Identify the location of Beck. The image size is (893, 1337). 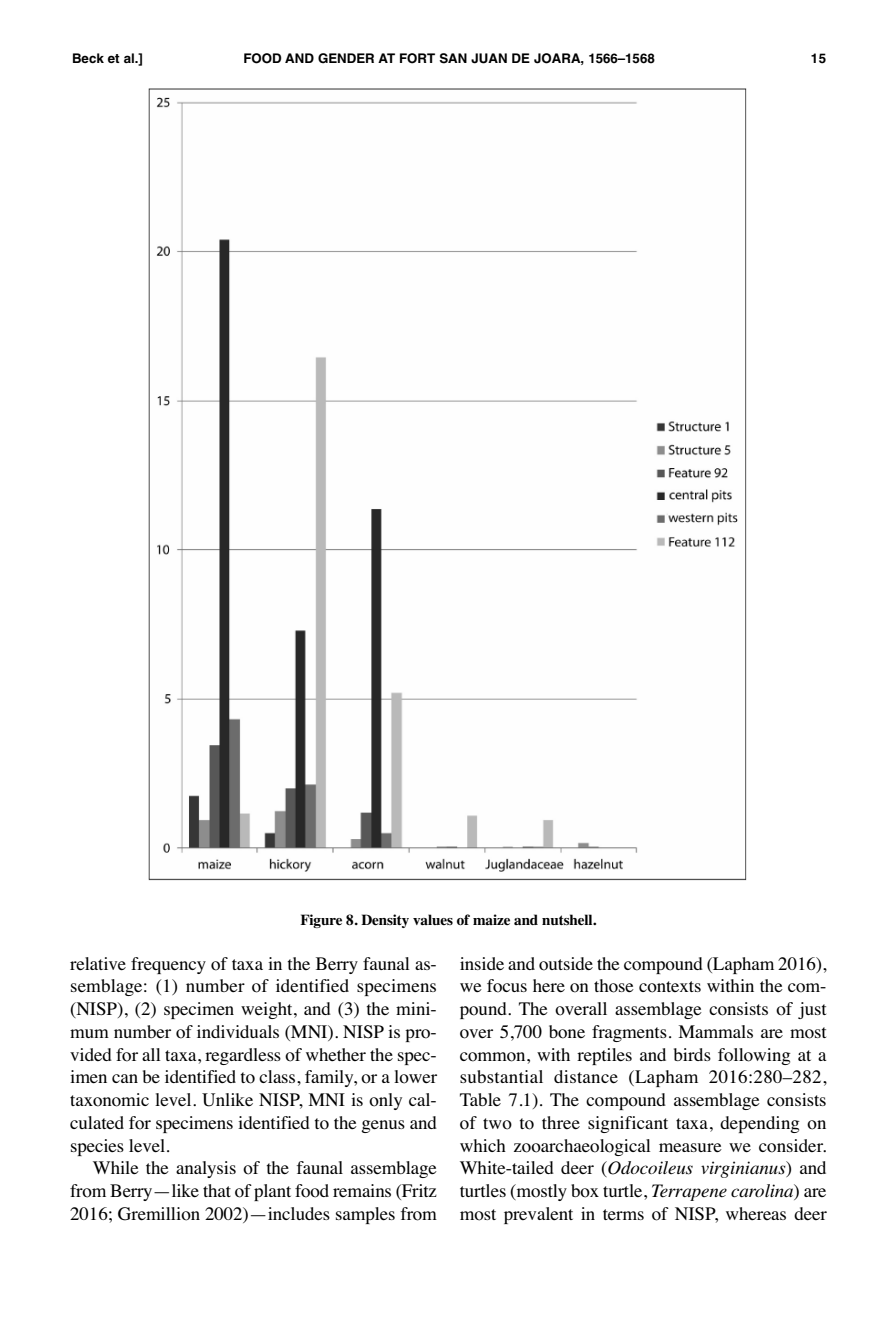
(88, 58).
